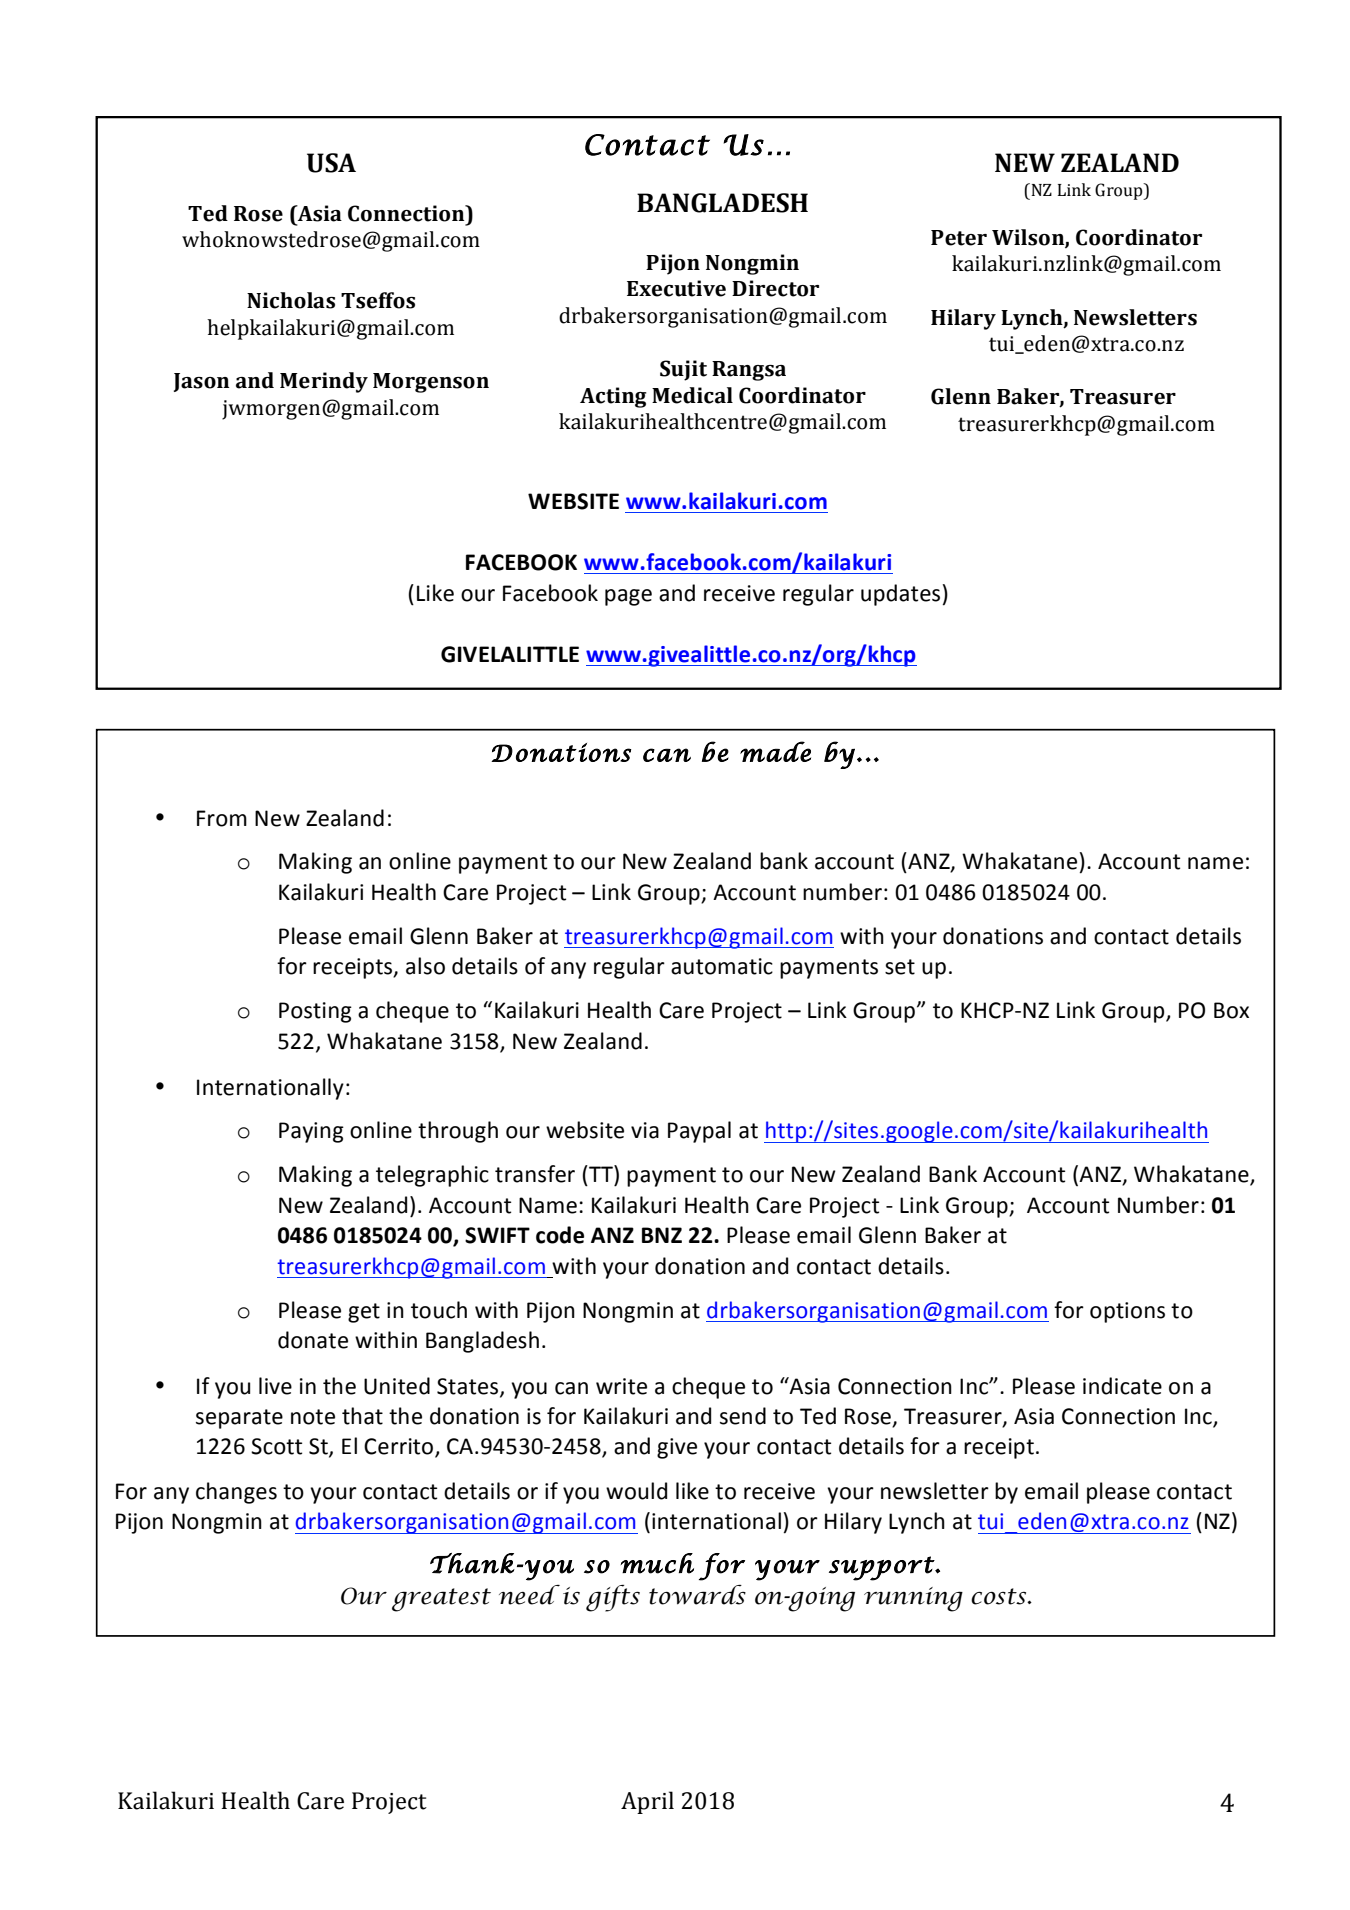 The height and width of the screenshot is (1910, 1350). Describe the element at coordinates (441, 1600) in the screenshot. I see `greatest` at that location.
